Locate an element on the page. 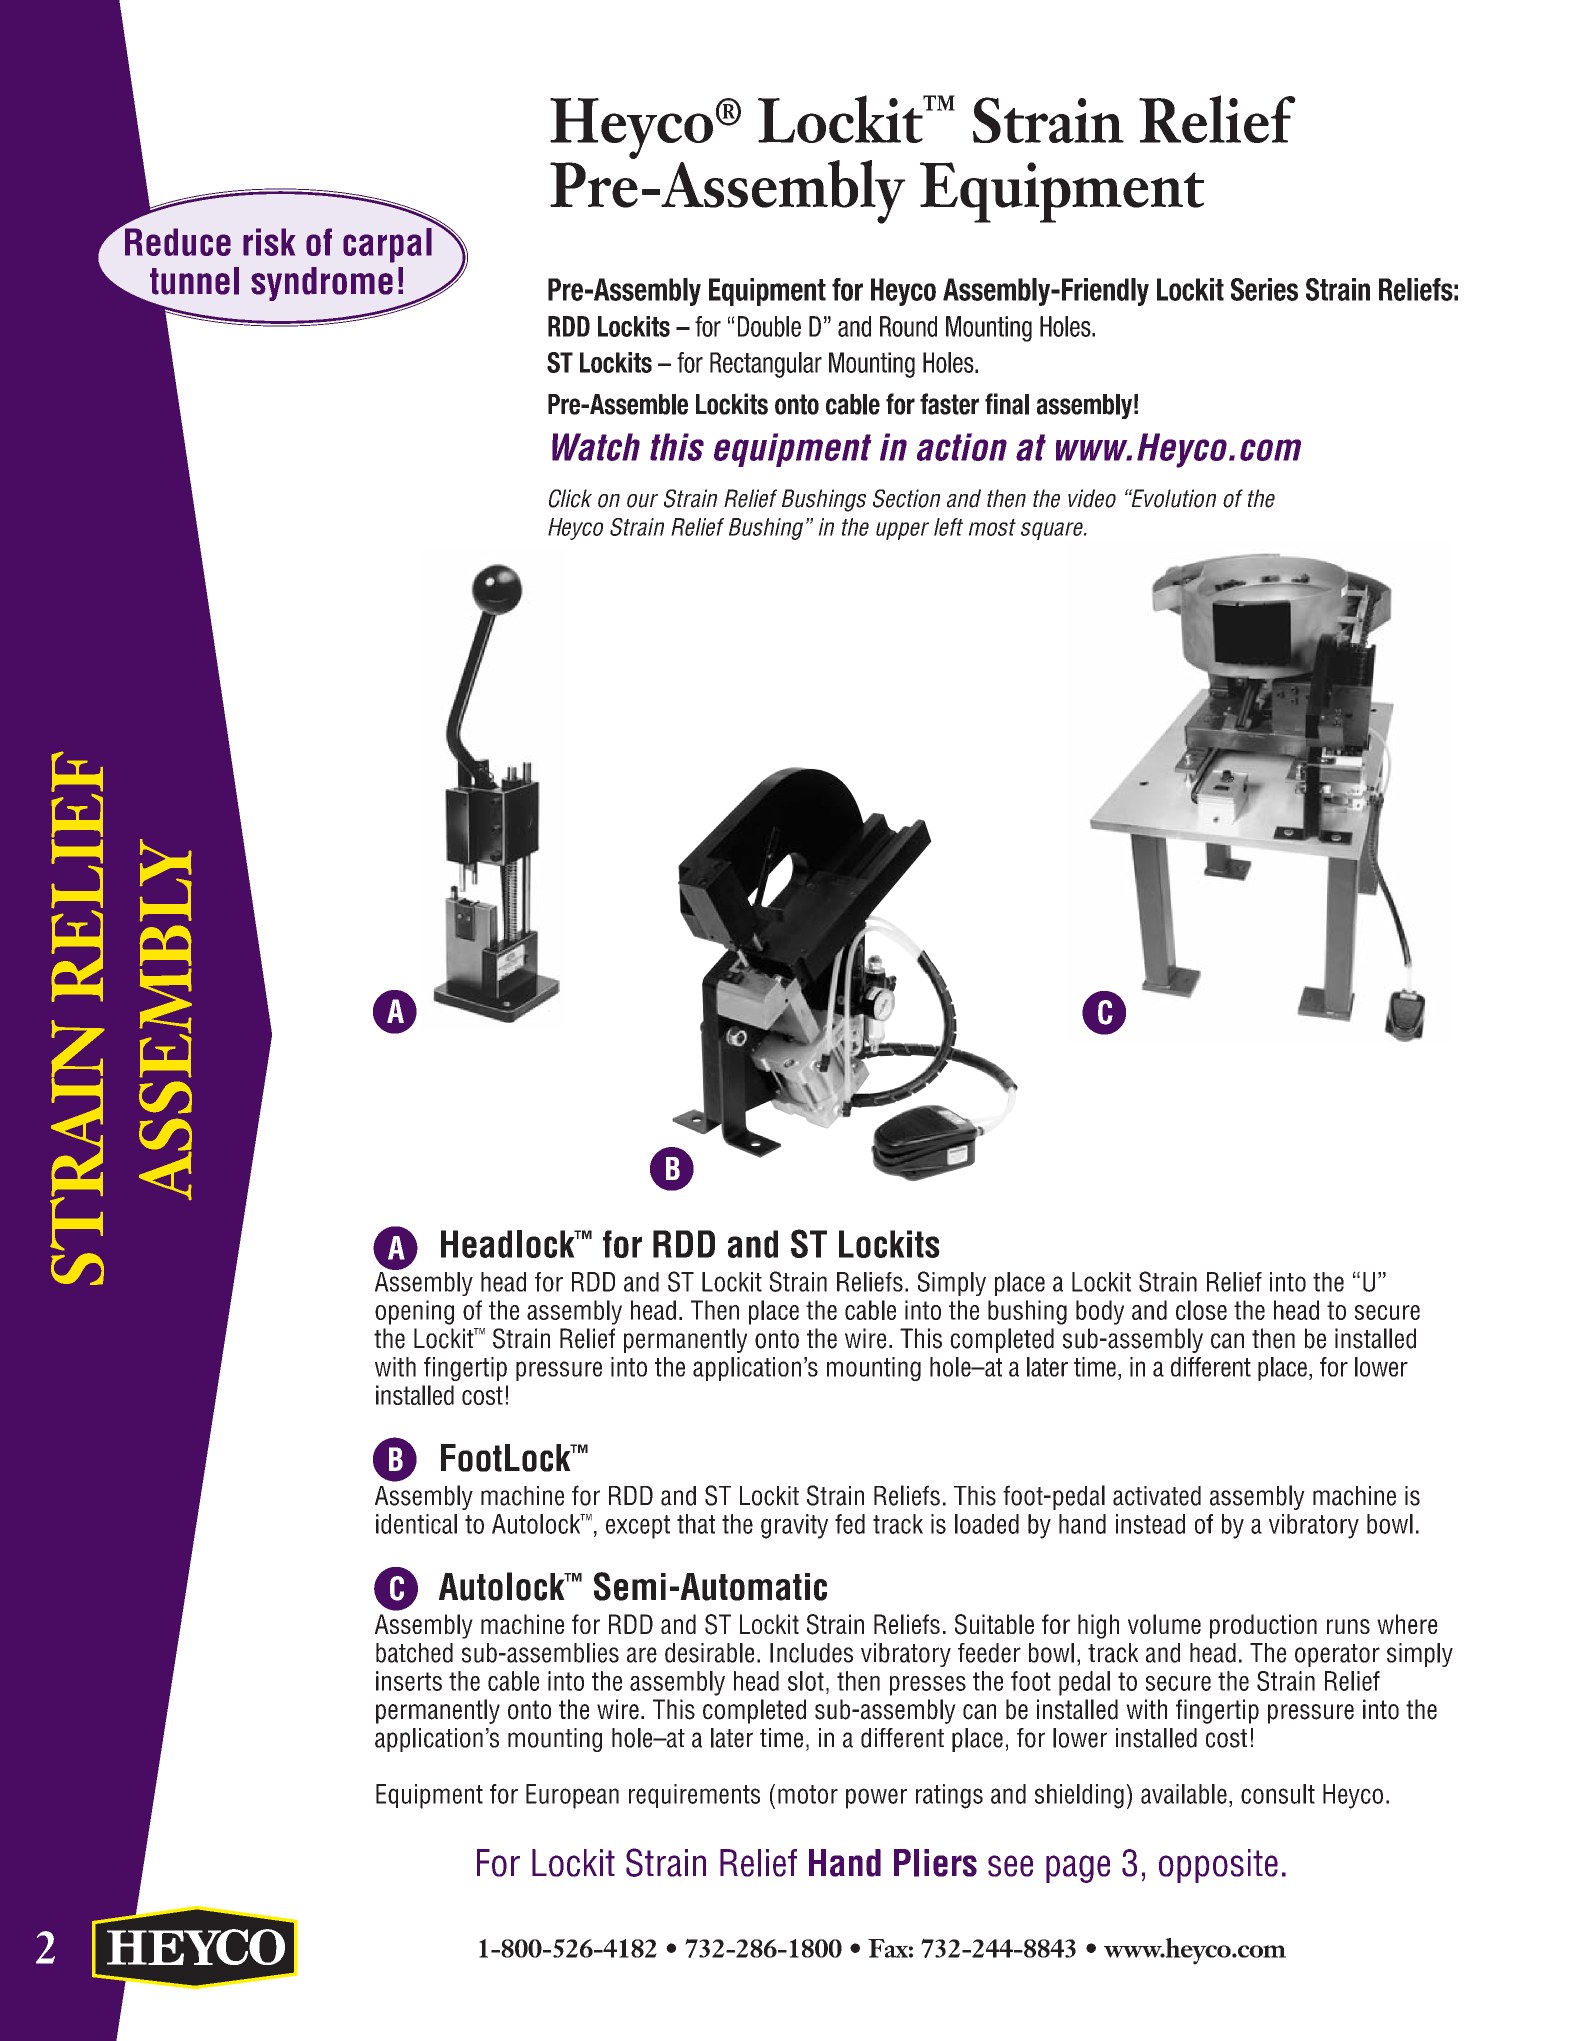  syndrome is located at coordinates (322, 284).
